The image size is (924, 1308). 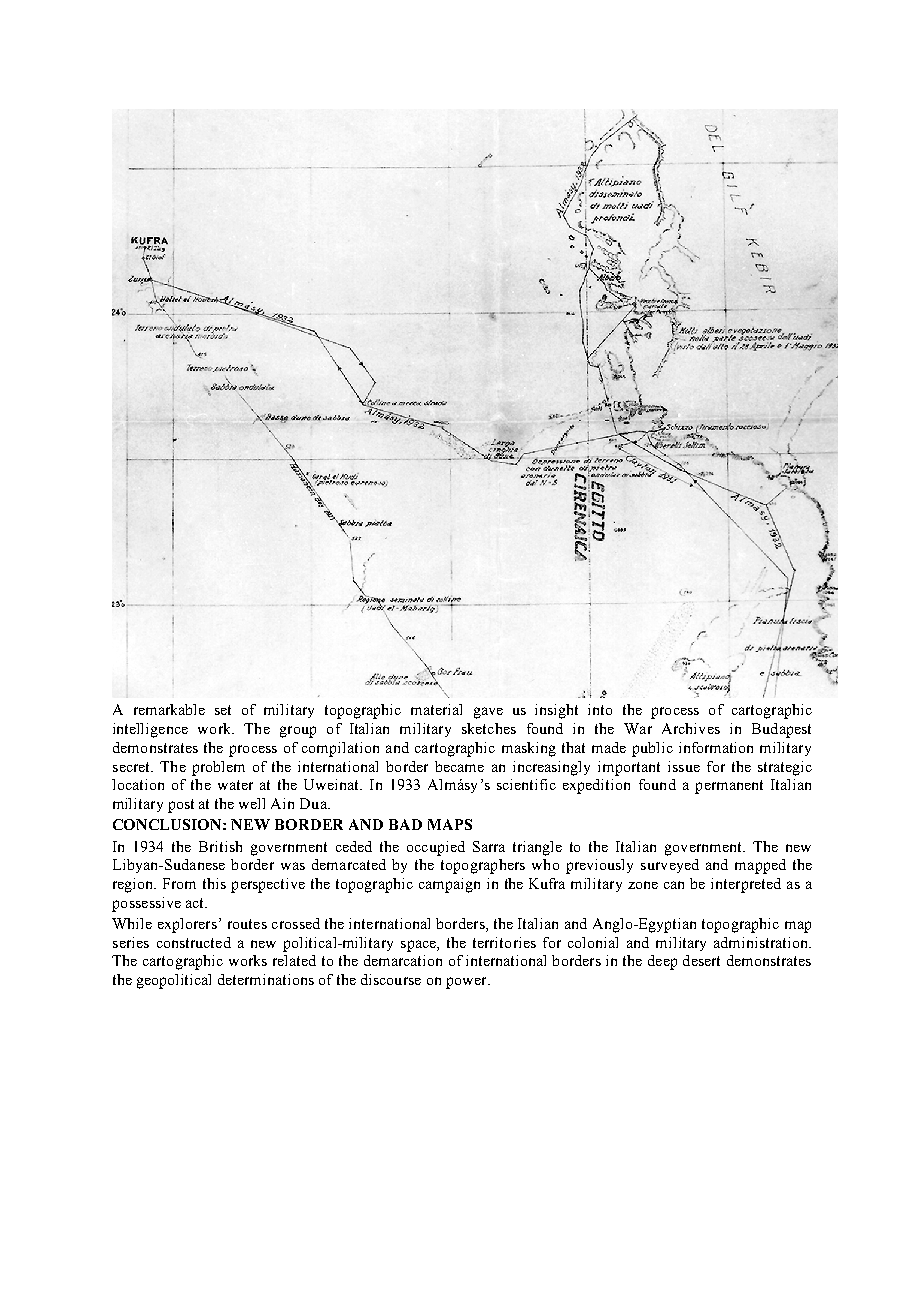 I want to click on power, so click(x=467, y=983).
